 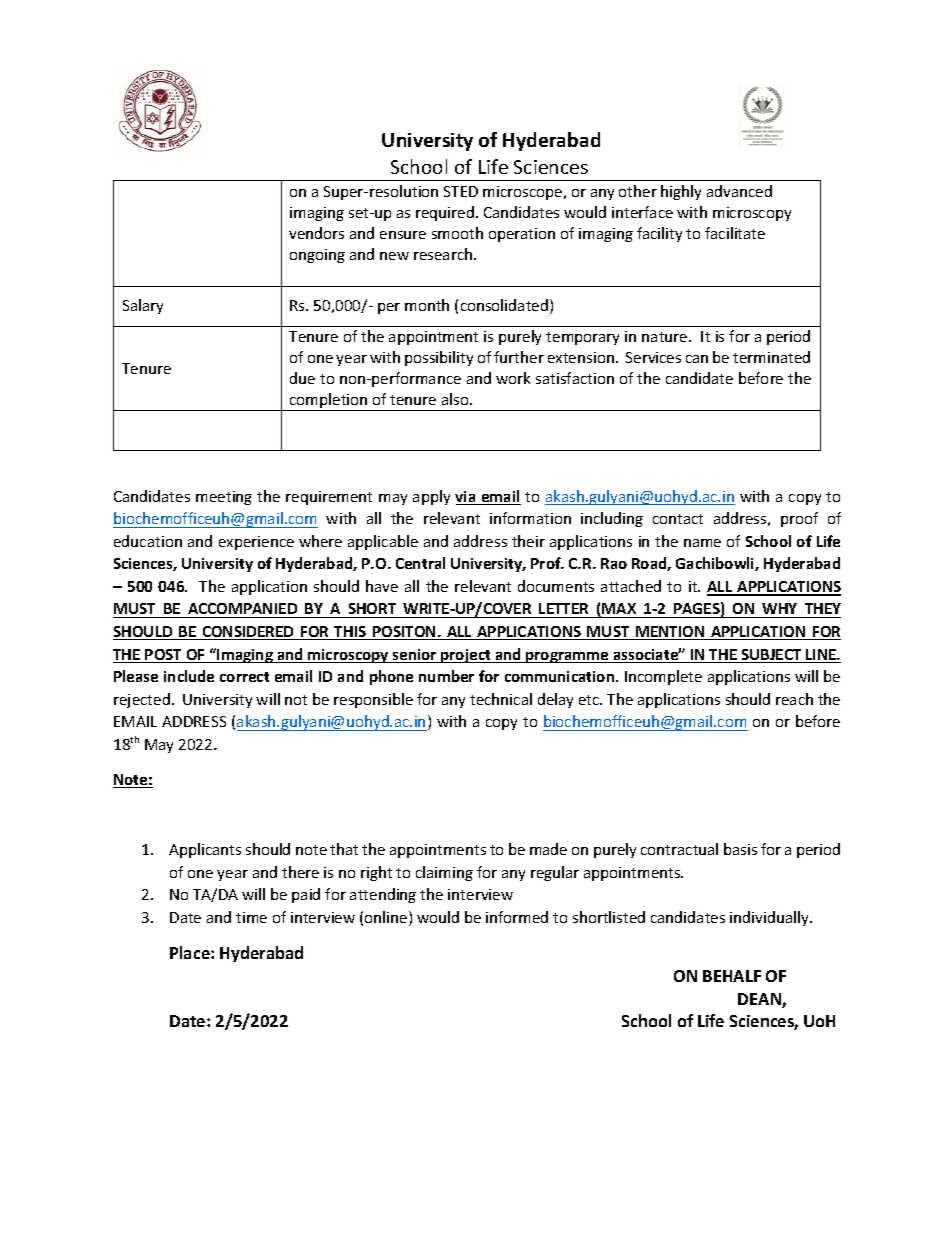 I want to click on Central, so click(x=420, y=563).
